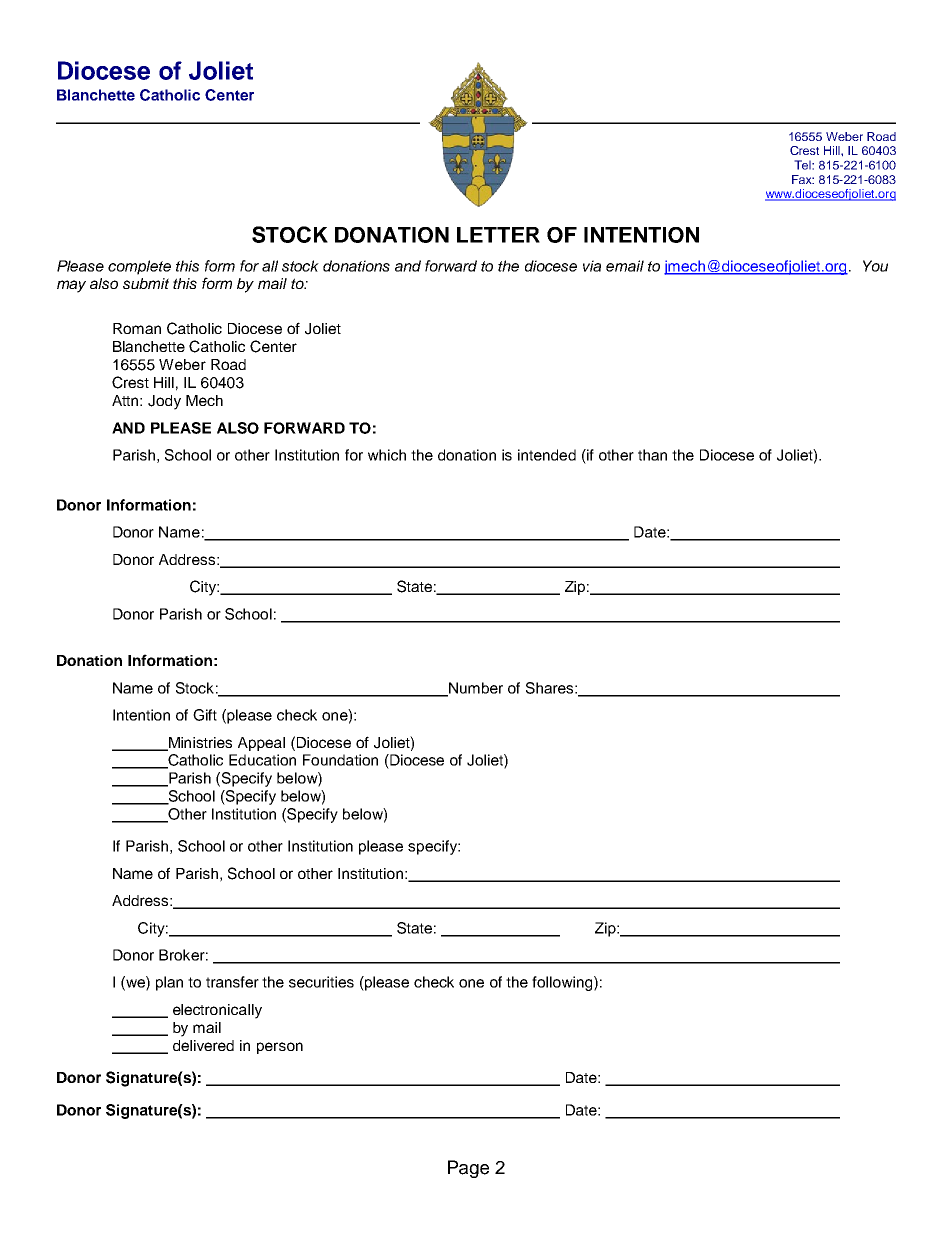 The image size is (952, 1233). What do you see at coordinates (203, 1045) in the screenshot?
I see `delivered` at bounding box center [203, 1045].
